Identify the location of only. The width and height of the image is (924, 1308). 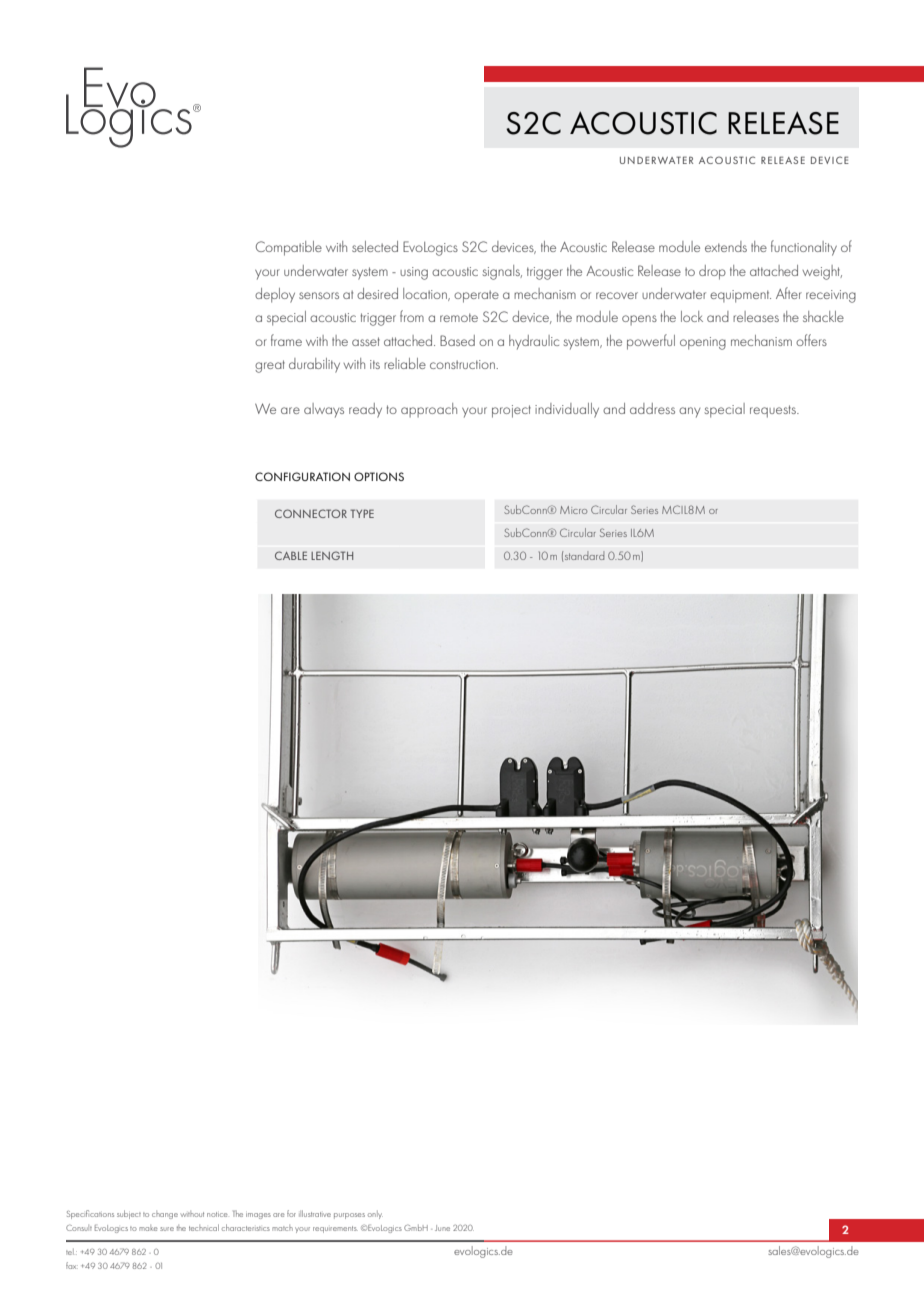
(375, 1215).
